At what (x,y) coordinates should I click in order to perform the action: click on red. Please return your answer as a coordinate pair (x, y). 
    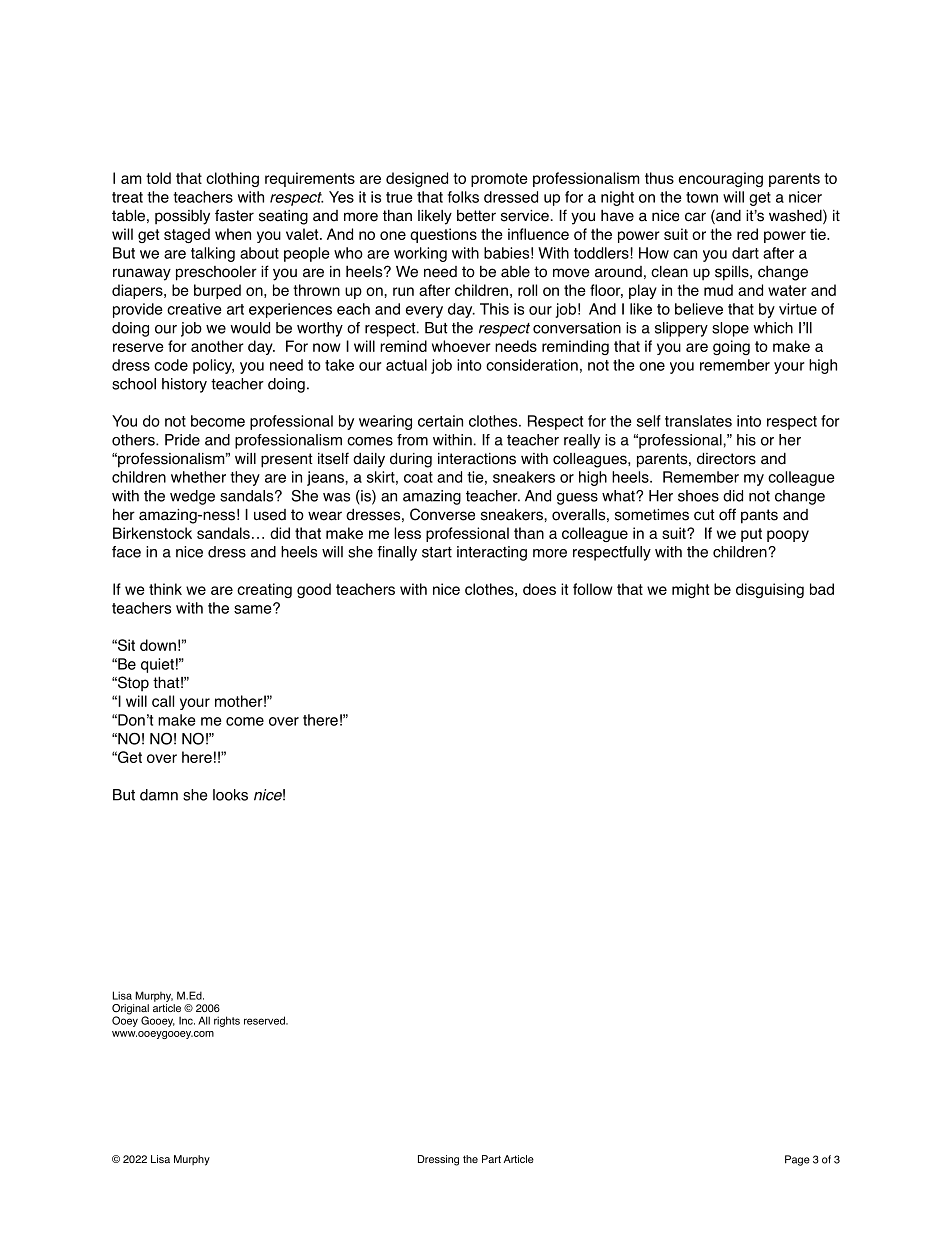
    Looking at the image, I should click on (747, 234).
